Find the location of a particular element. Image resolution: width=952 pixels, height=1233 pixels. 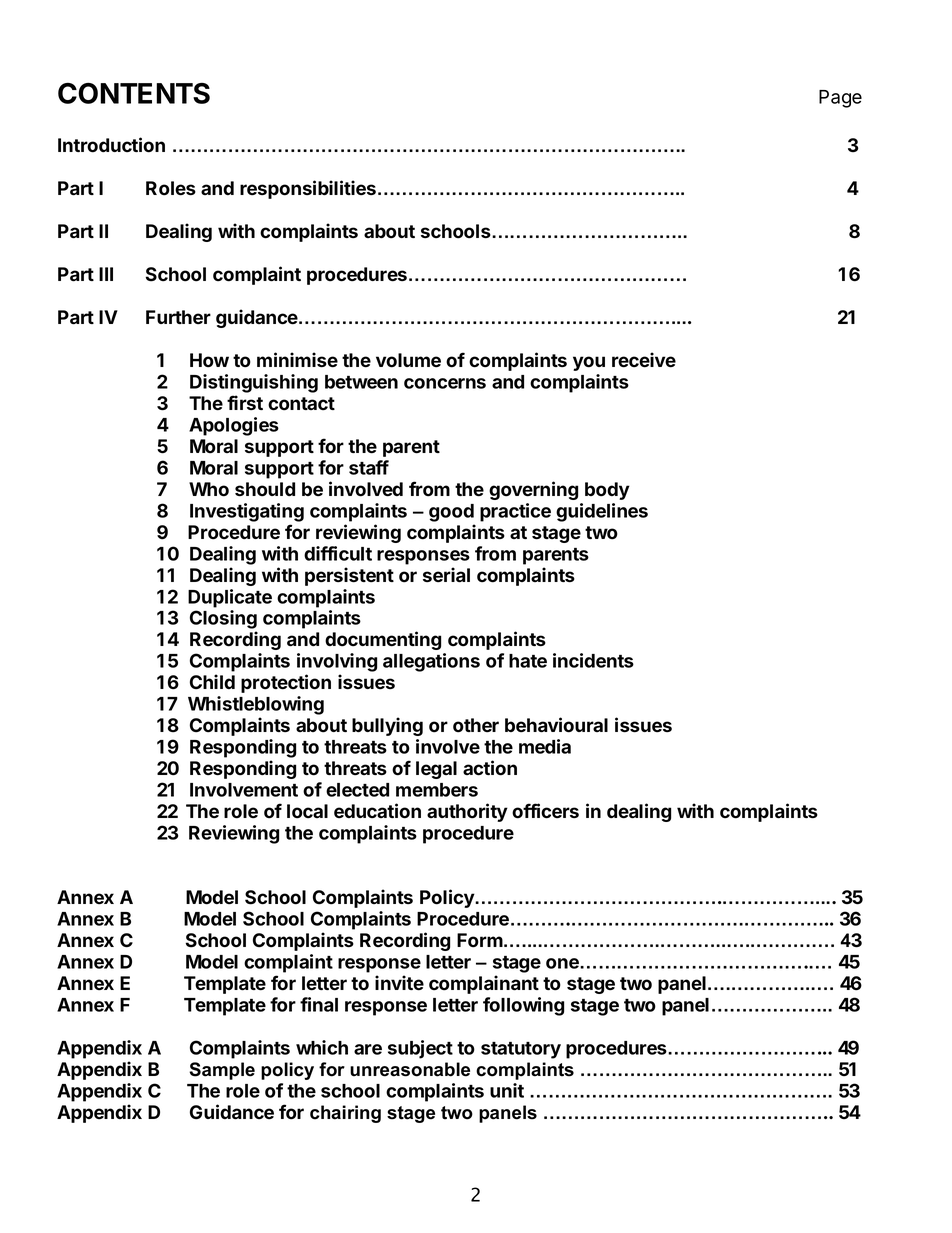

responsibilities is located at coordinates (308, 189).
